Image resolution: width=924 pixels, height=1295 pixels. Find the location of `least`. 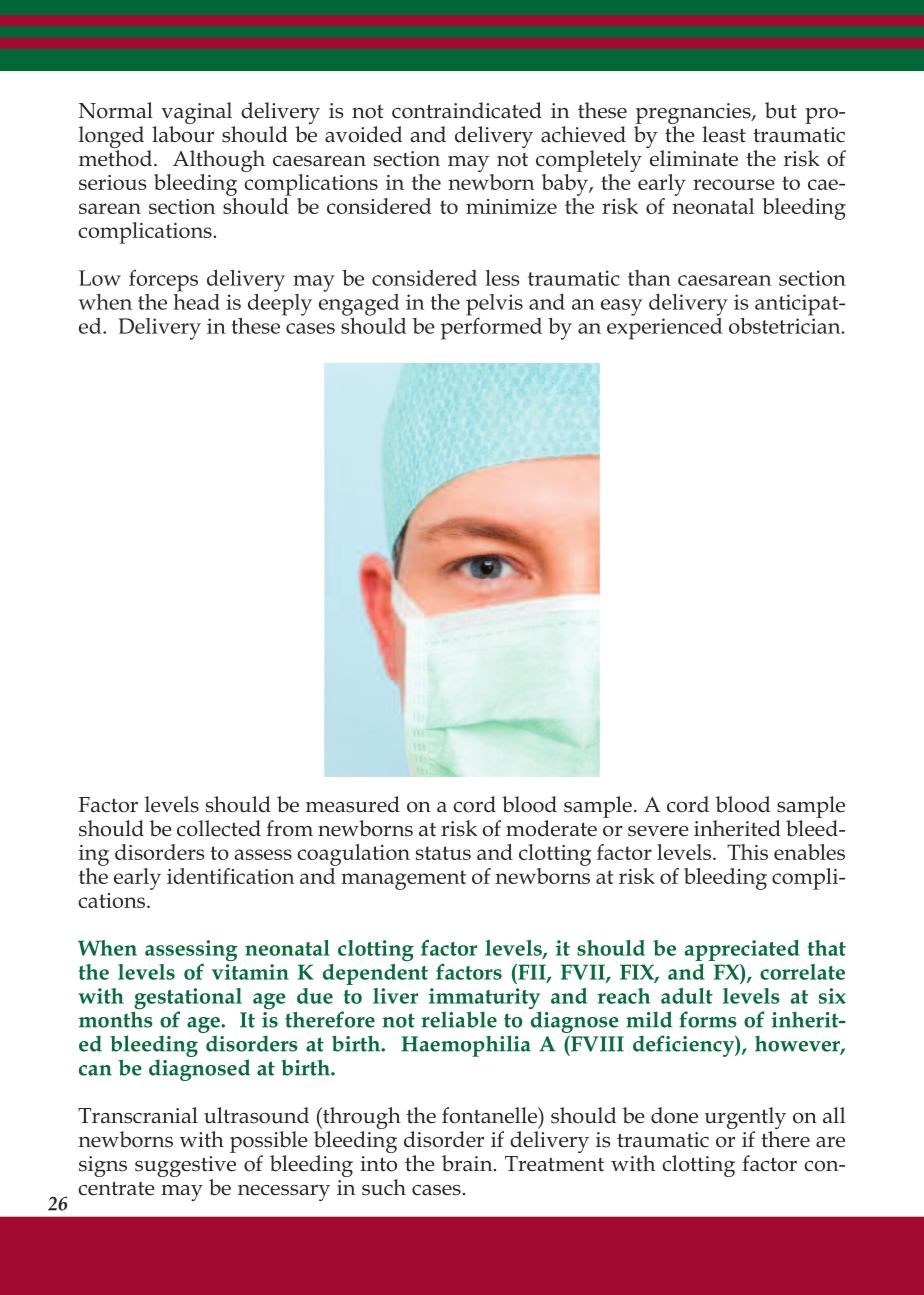

least is located at coordinates (724, 134).
